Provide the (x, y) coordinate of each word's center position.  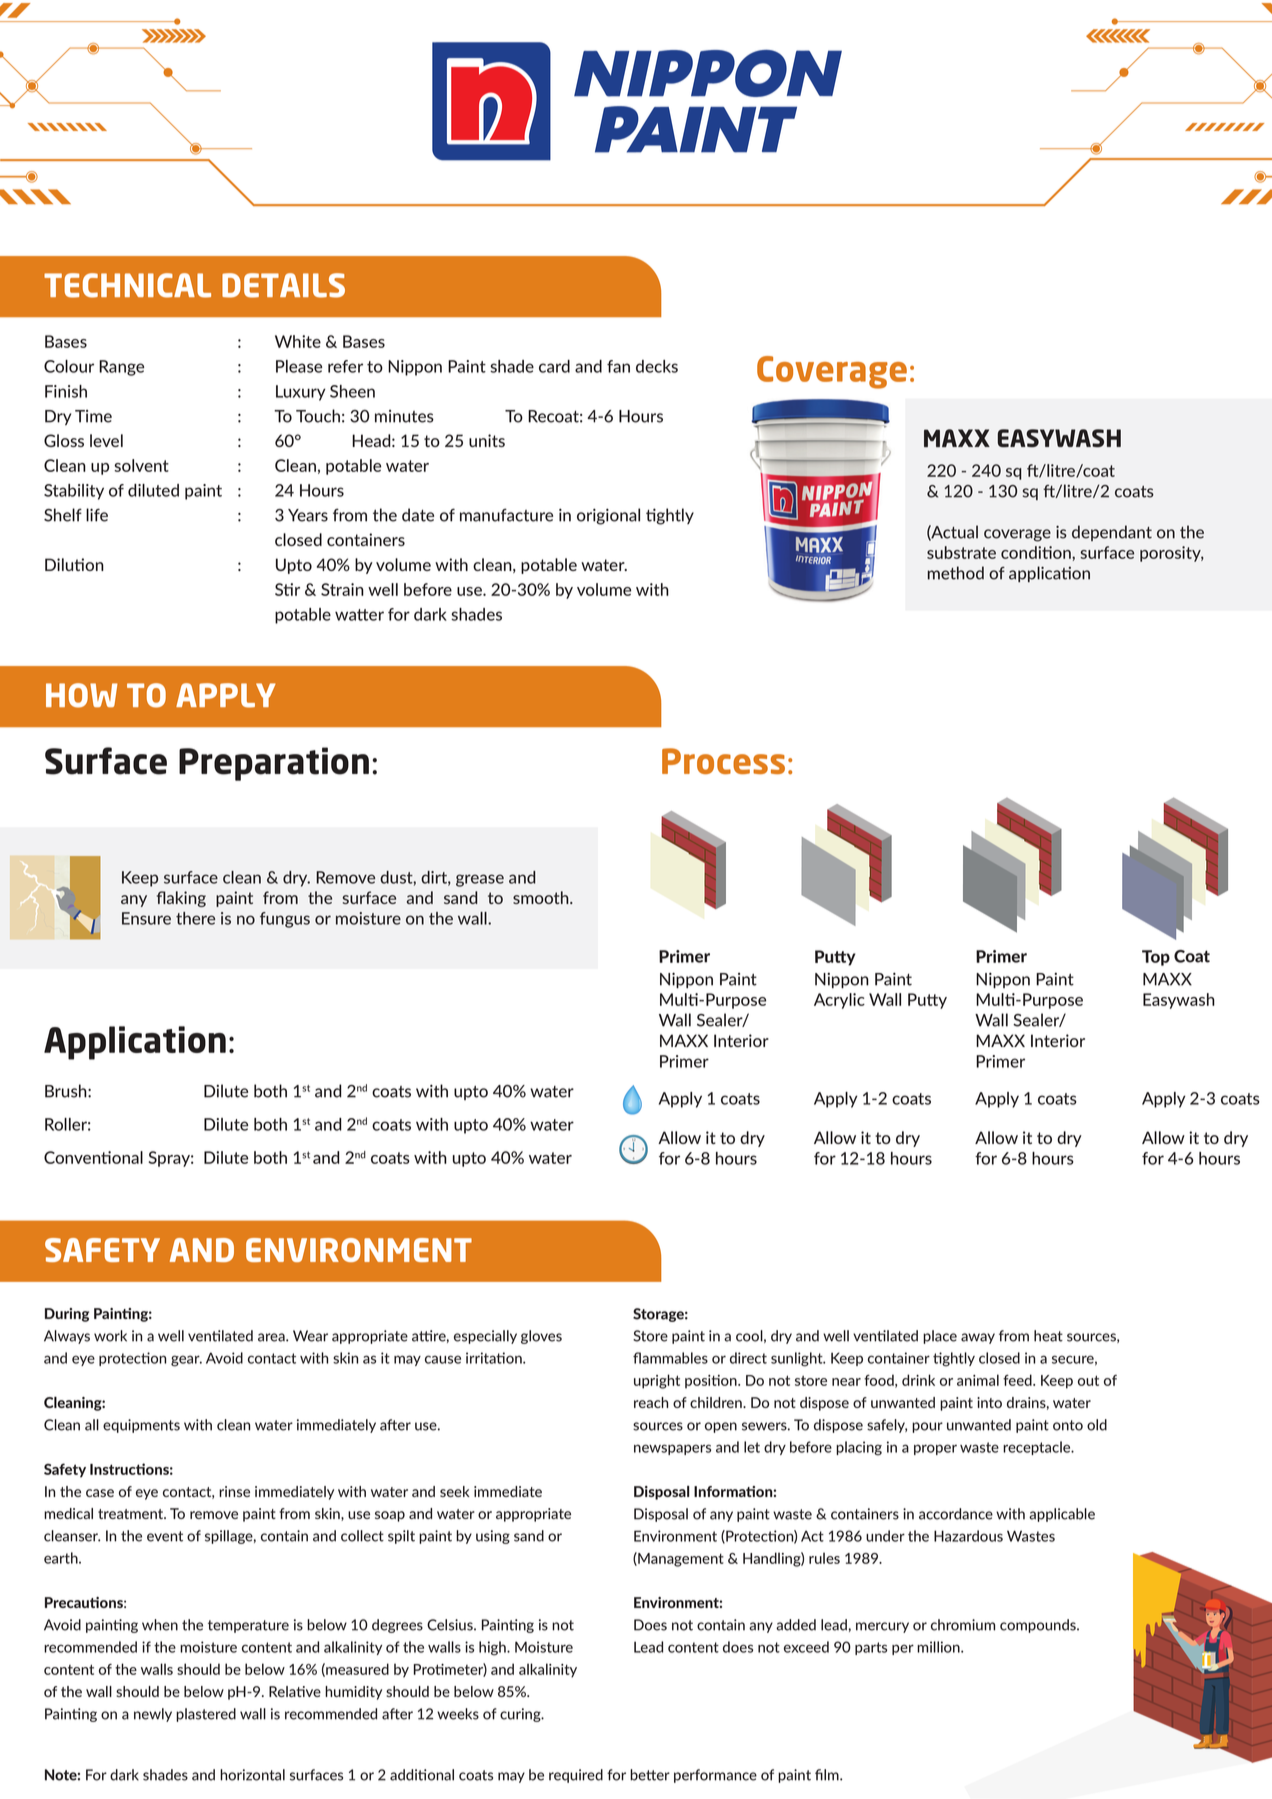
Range (121, 368)
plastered (206, 1715)
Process (723, 761)
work (110, 1336)
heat (1048, 1336)
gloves (541, 1337)
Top (1156, 958)
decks (657, 366)
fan (618, 366)
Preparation (274, 764)
